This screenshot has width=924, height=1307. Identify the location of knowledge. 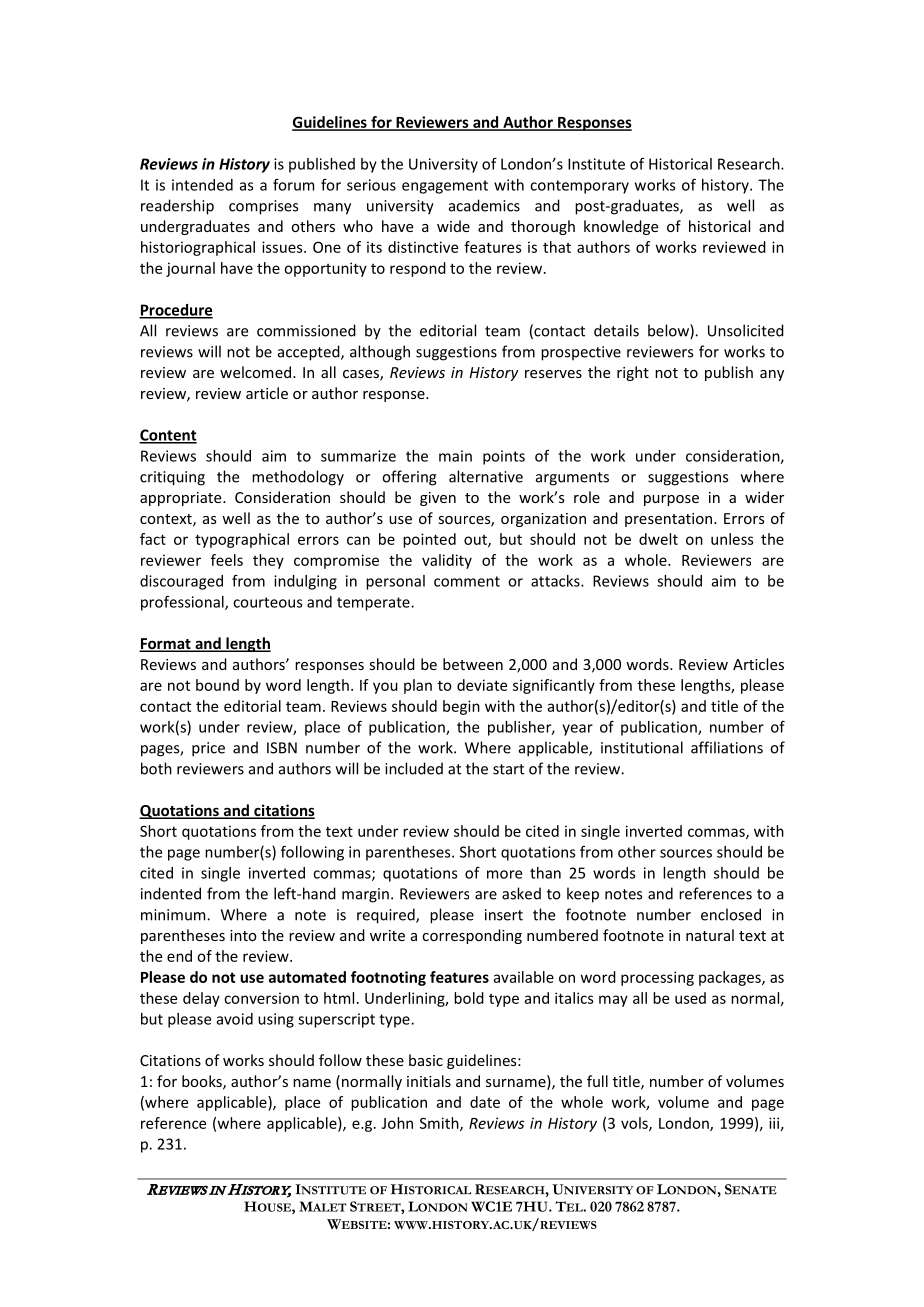
(621, 227).
